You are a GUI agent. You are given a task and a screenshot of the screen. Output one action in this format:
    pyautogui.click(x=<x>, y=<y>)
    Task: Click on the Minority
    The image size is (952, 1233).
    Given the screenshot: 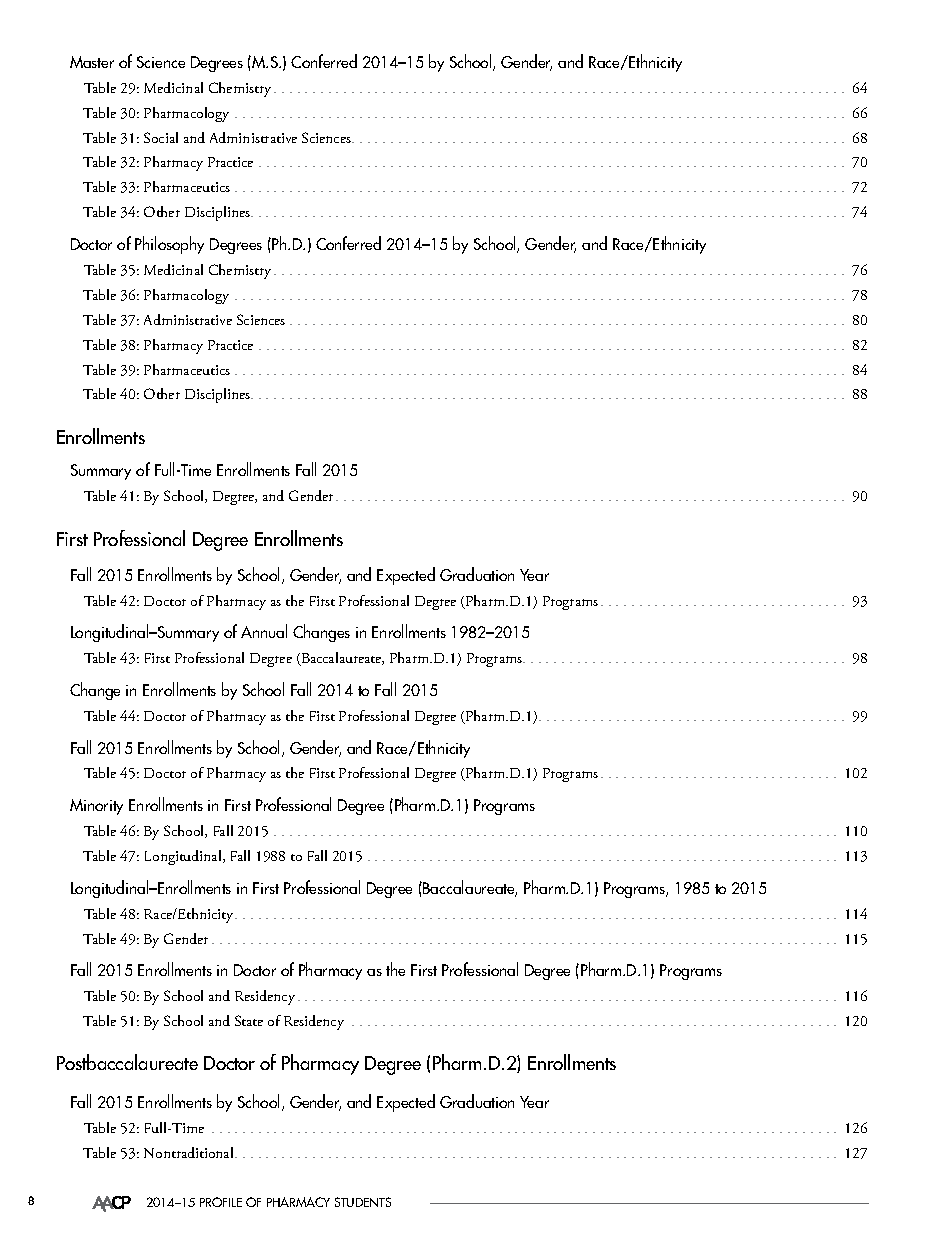 What is the action you would take?
    pyautogui.click(x=96, y=807)
